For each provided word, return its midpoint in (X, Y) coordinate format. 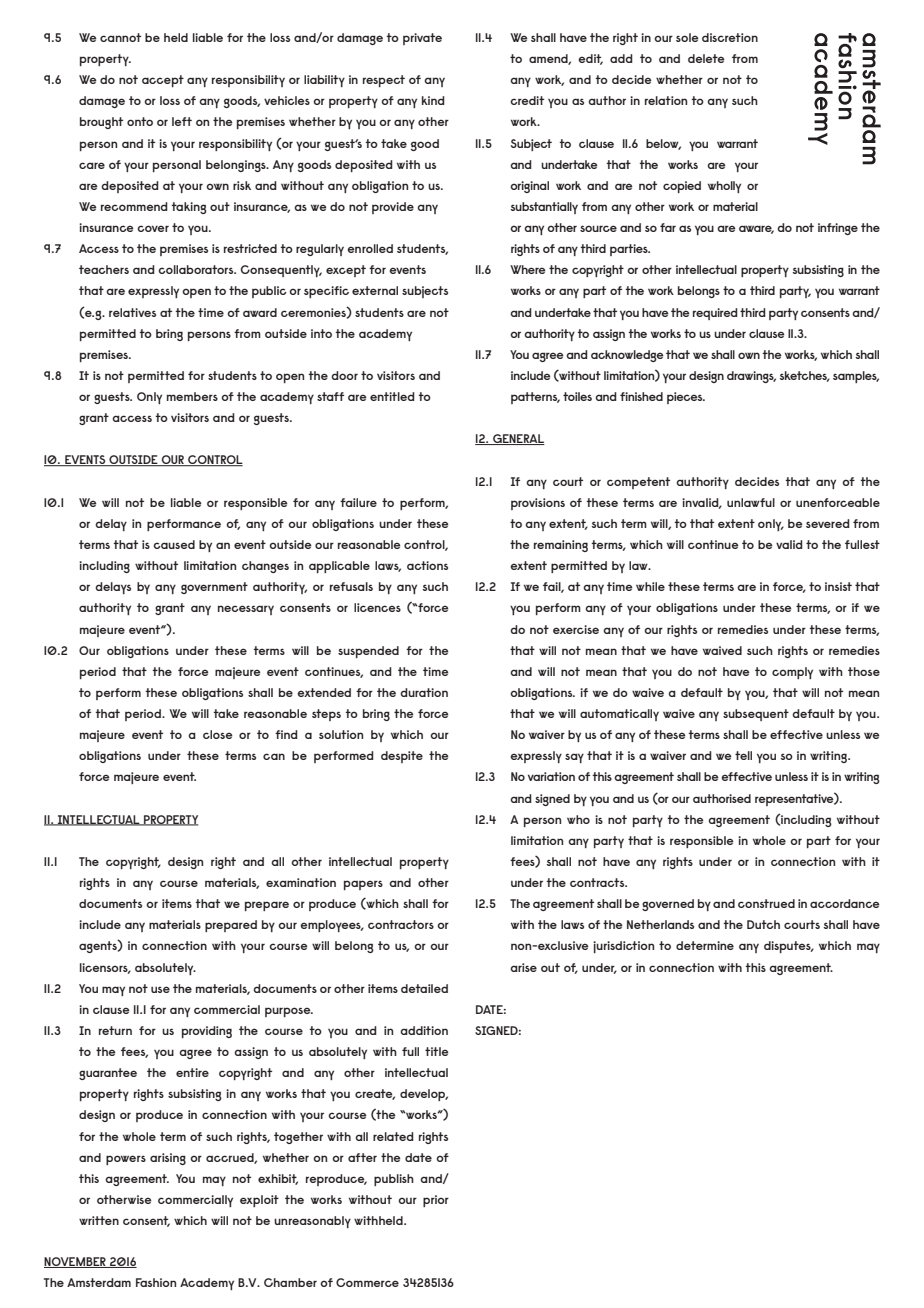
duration (424, 692)
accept (163, 81)
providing (207, 1032)
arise (523, 967)
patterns (535, 398)
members (192, 396)
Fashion (156, 1282)
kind (433, 100)
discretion (730, 37)
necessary (246, 610)
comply (792, 673)
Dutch (763, 924)
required (715, 314)
